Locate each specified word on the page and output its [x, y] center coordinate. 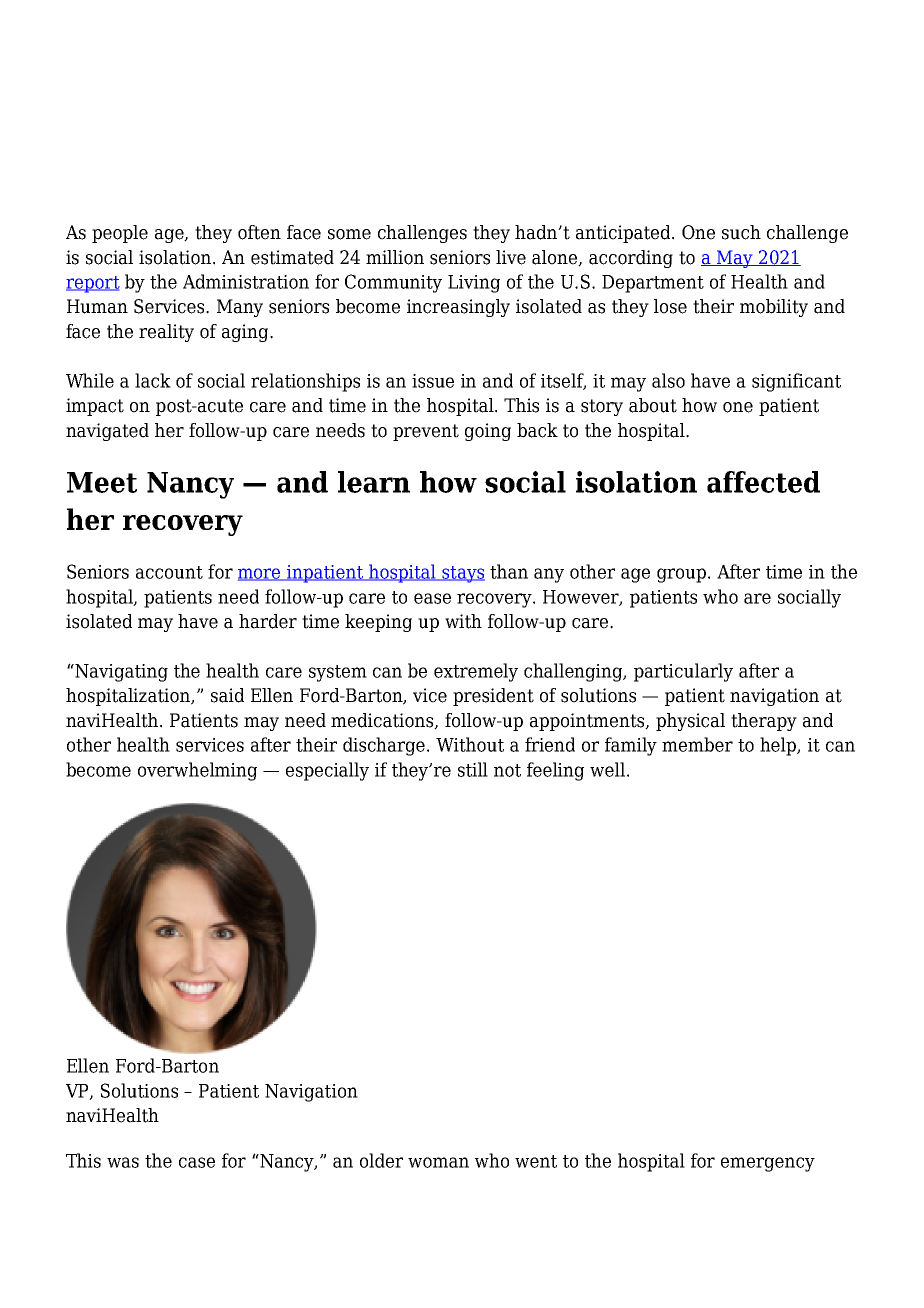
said [227, 695]
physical [690, 722]
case [197, 1162]
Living [474, 284]
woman [438, 1162]
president [493, 697]
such [741, 232]
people [120, 234]
